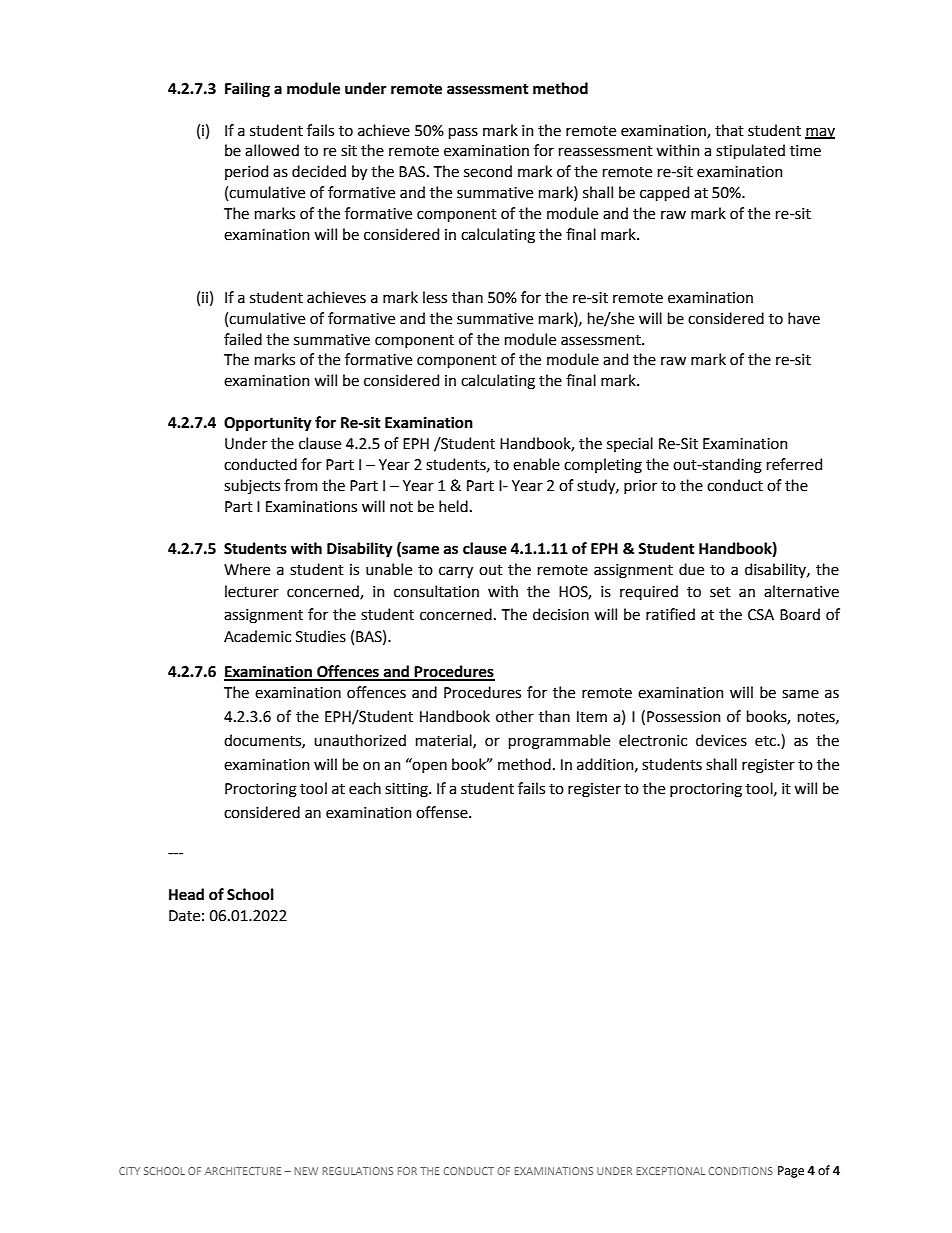  I want to click on devices, so click(721, 740).
